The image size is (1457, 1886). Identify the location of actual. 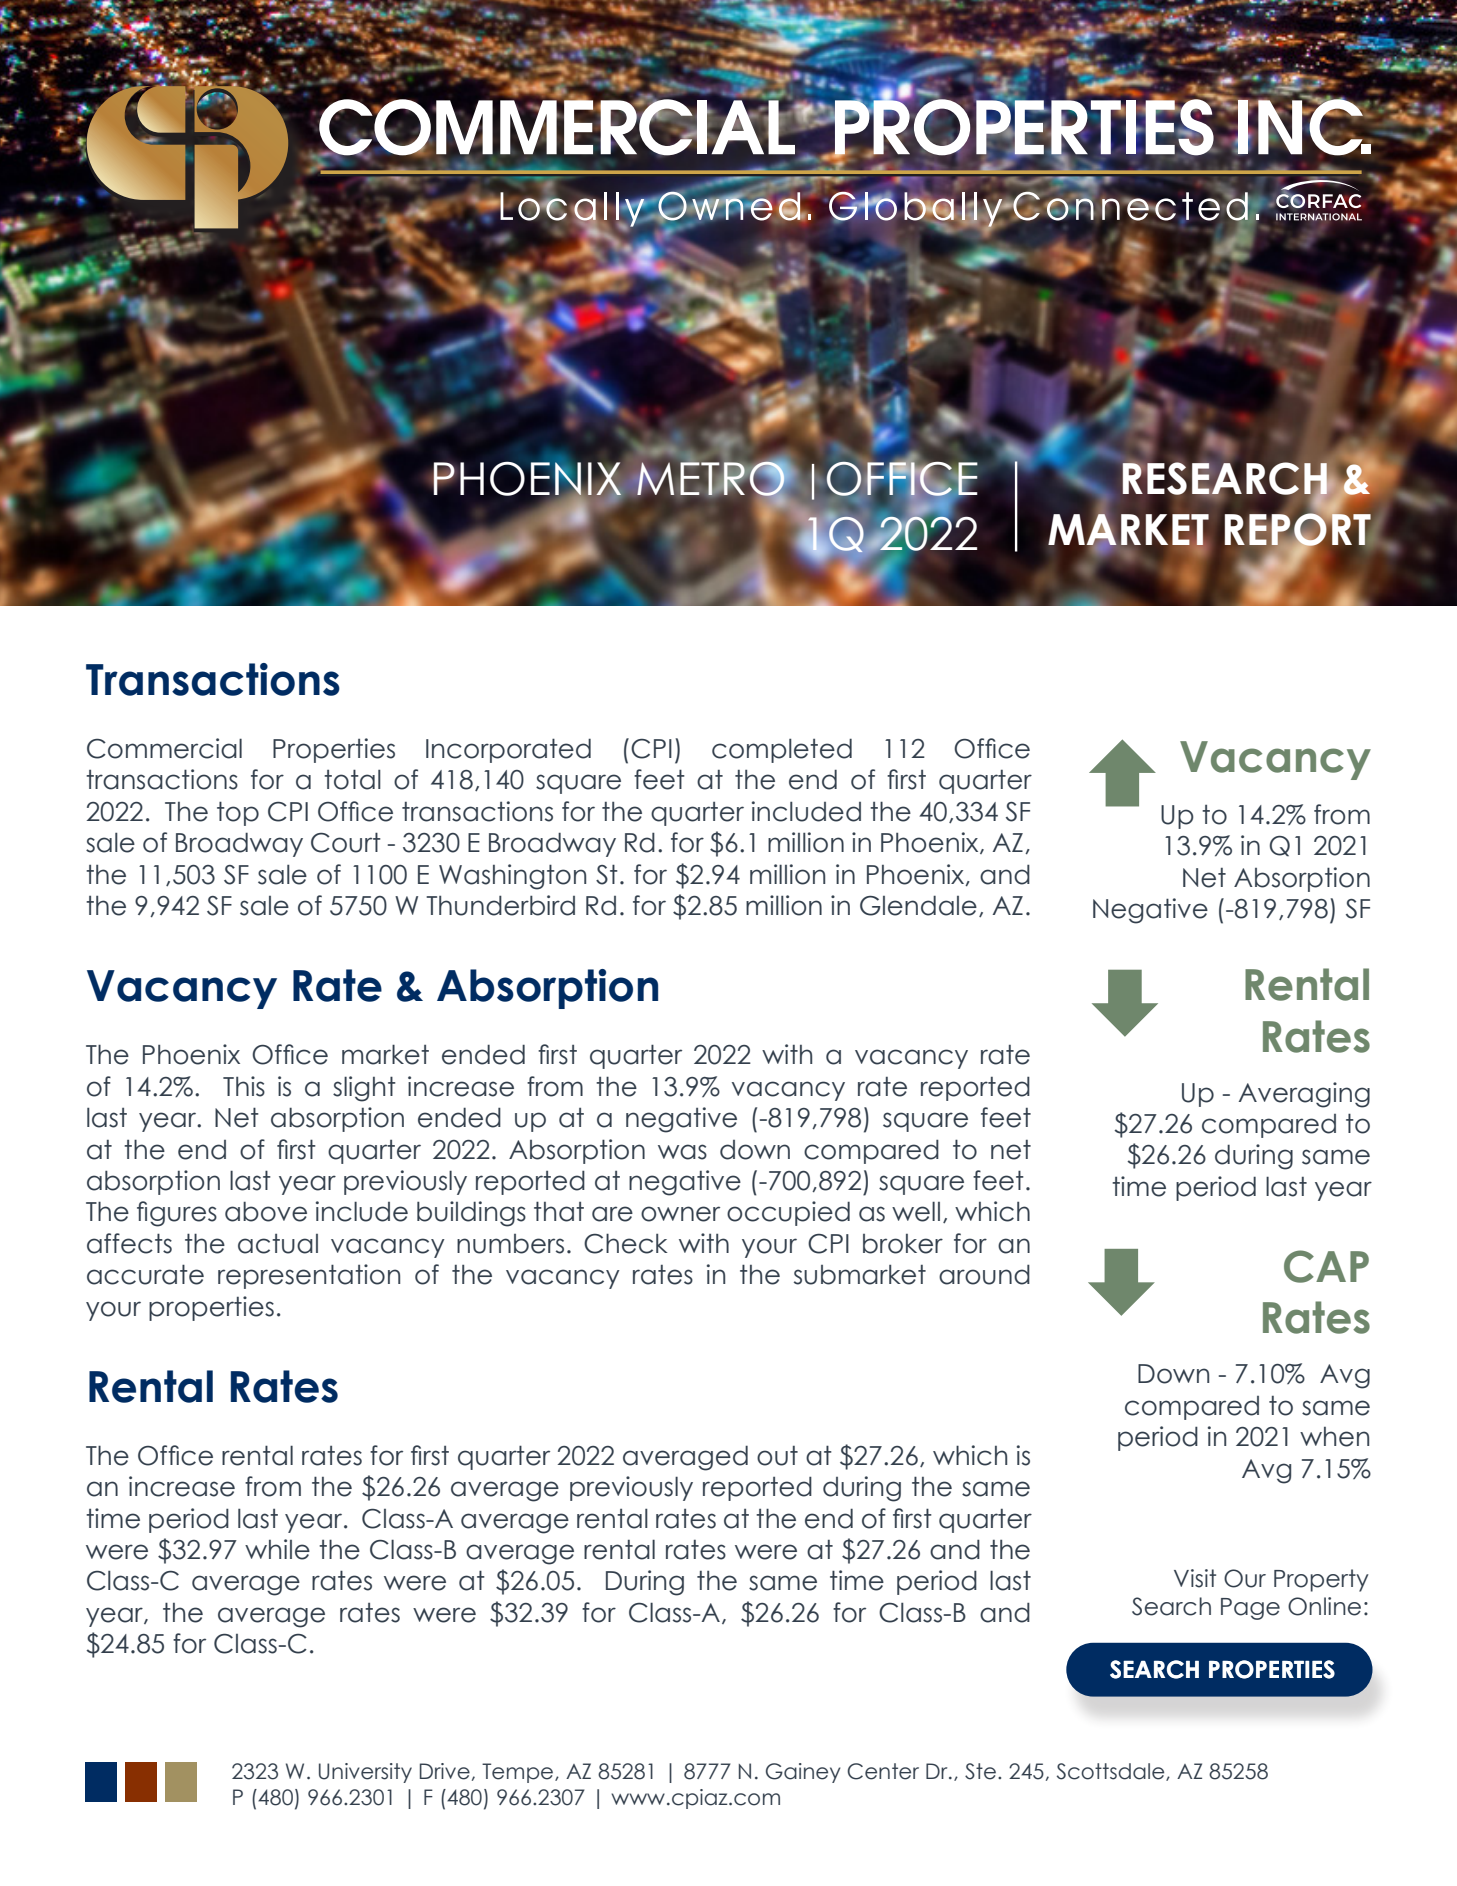
(278, 1244).
